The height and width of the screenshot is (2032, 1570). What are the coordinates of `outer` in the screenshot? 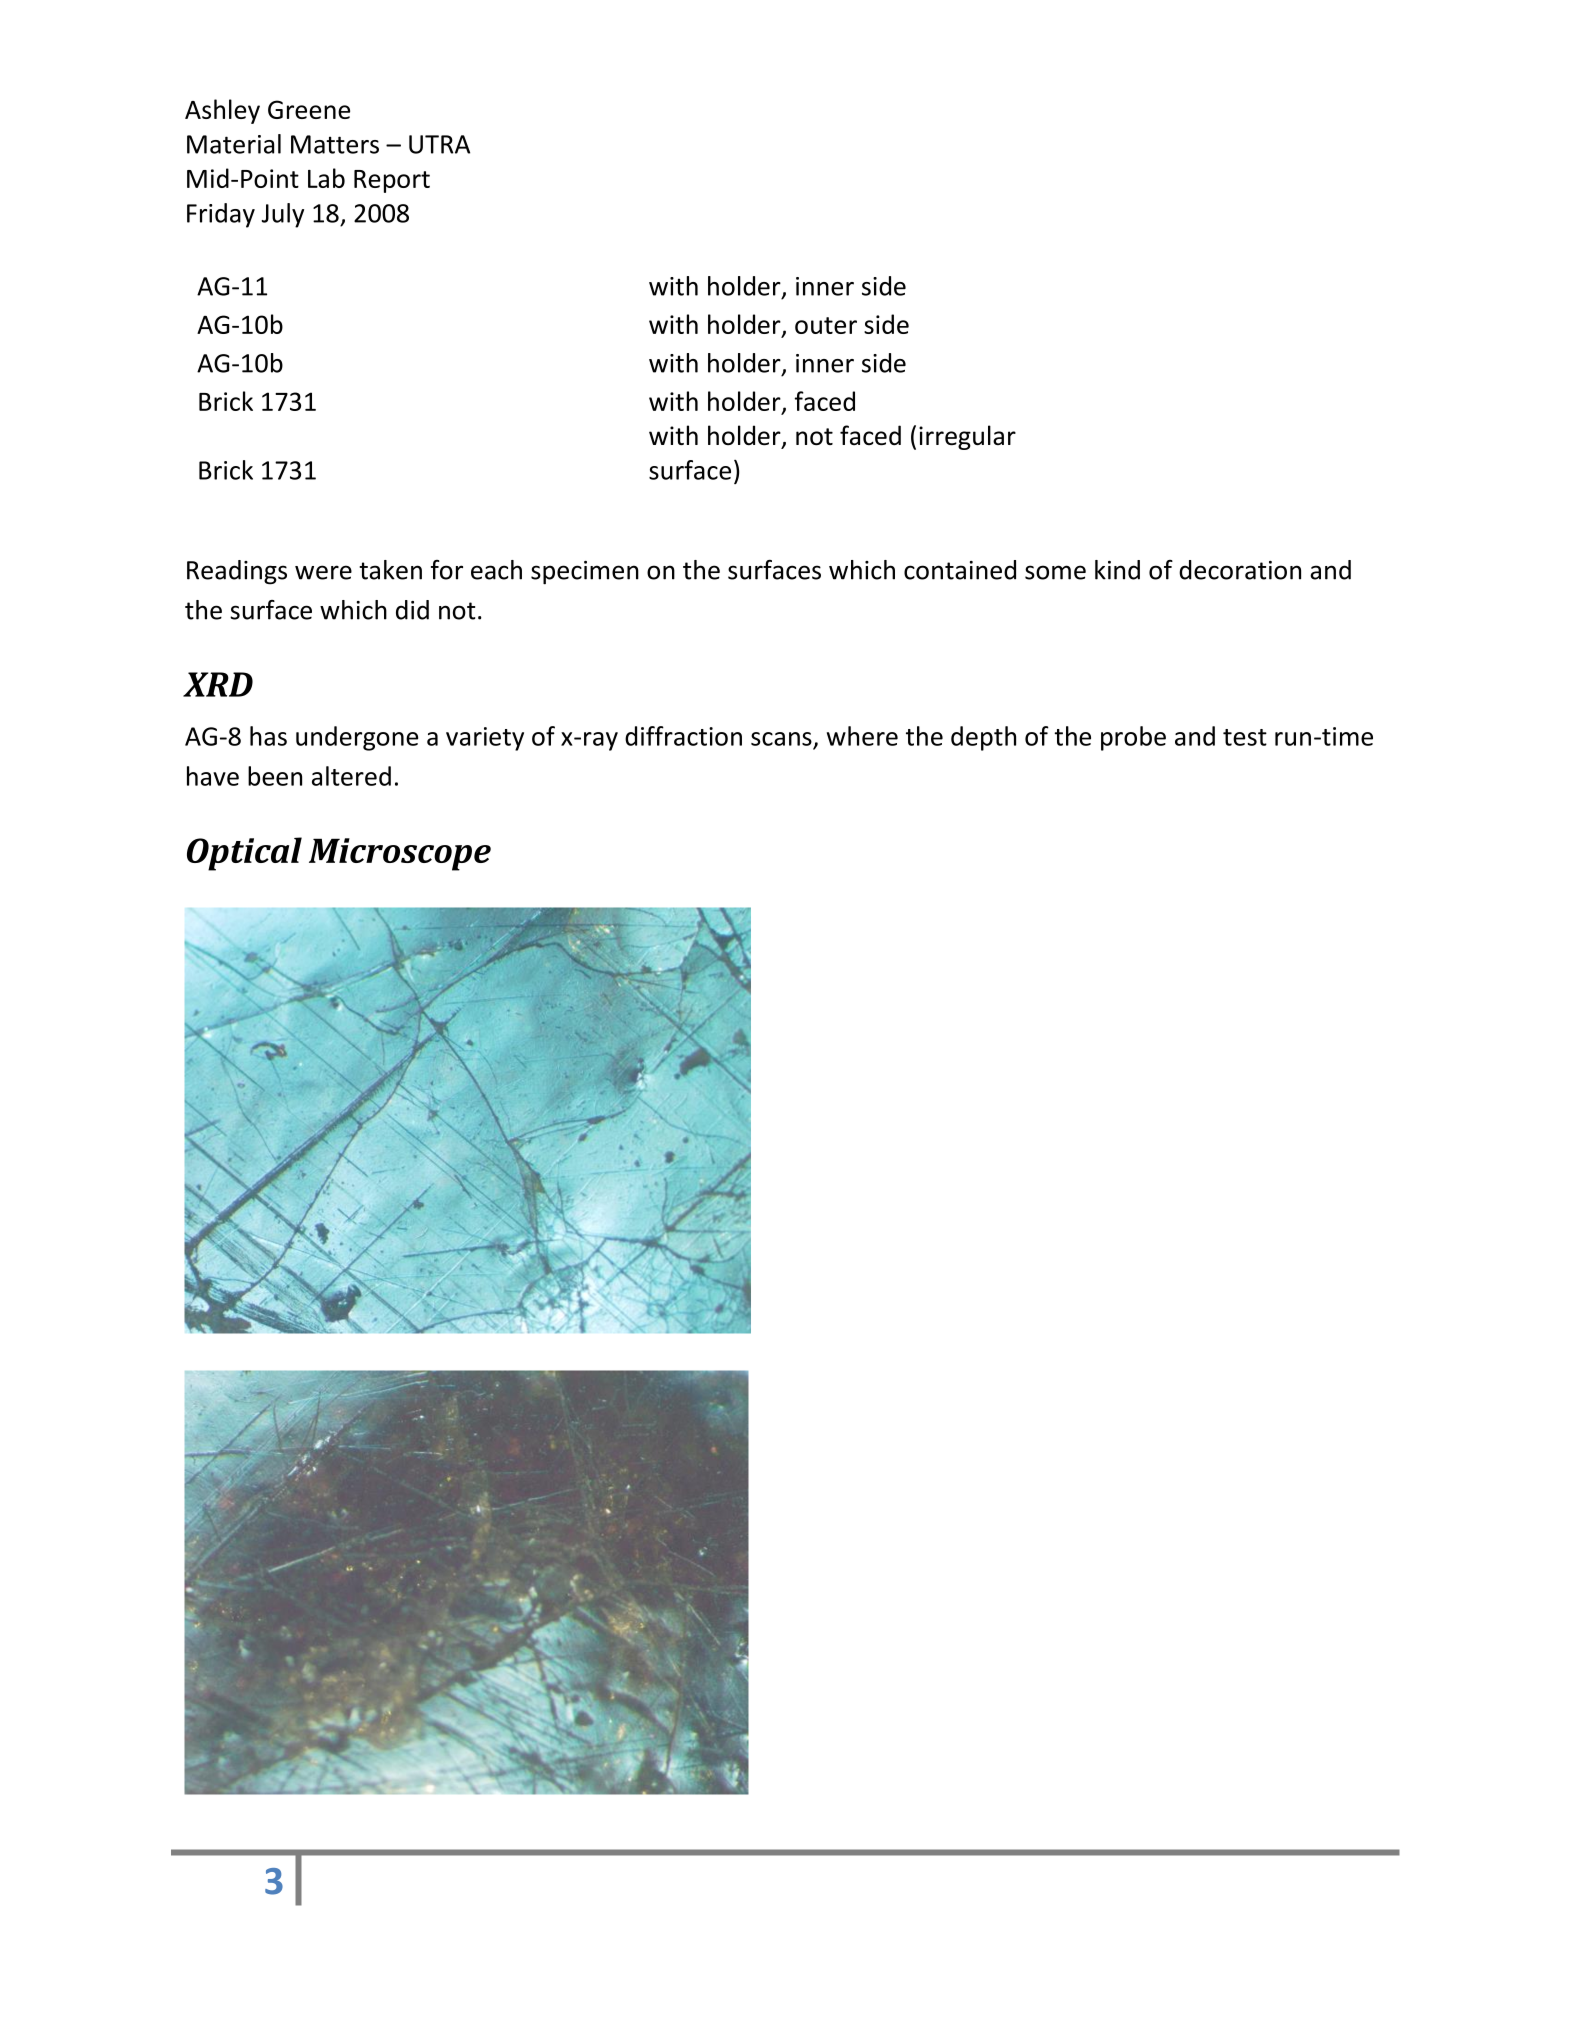 It's located at (826, 325).
